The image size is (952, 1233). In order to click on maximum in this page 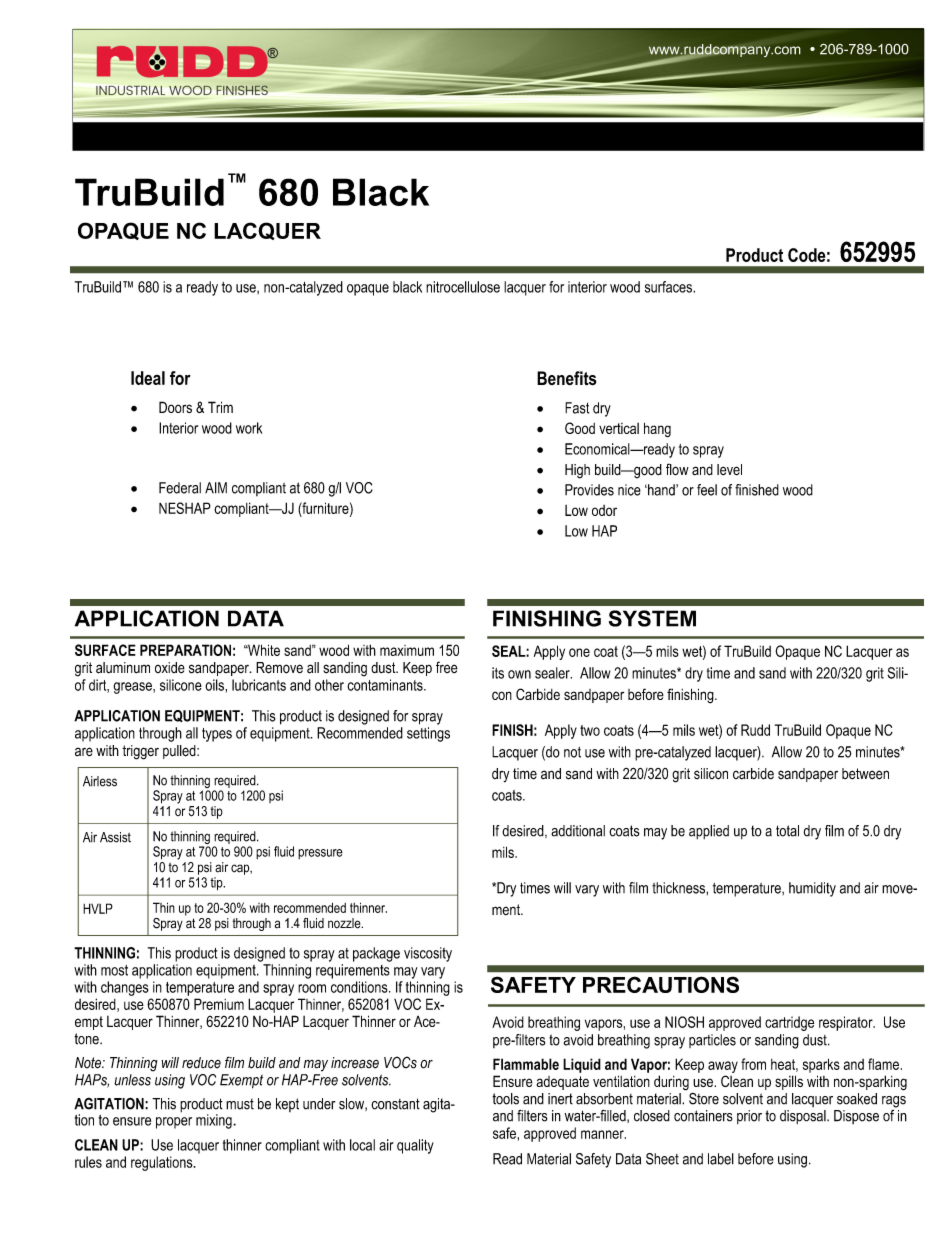, I will do `click(407, 650)`.
